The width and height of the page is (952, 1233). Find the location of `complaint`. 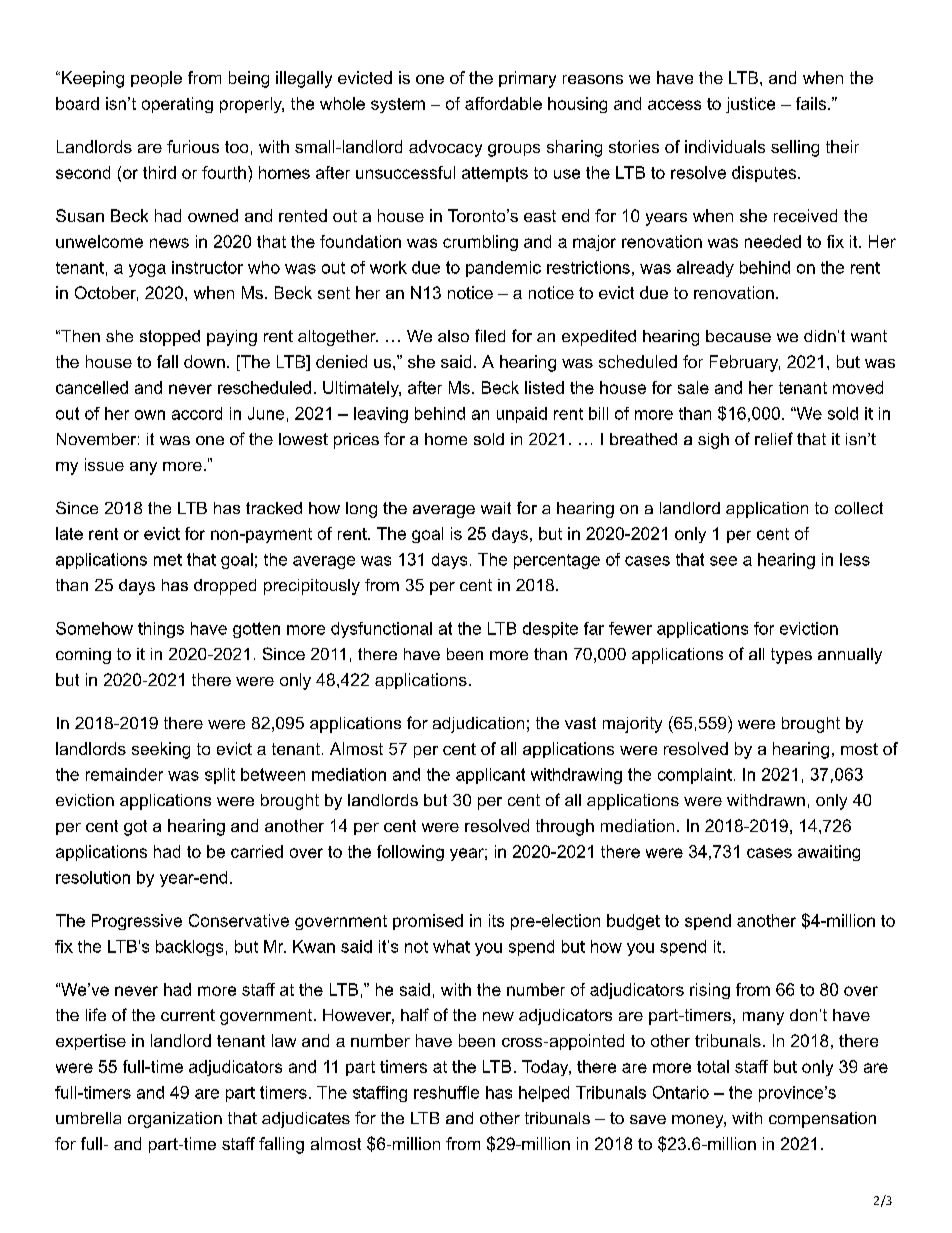

complaint is located at coordinates (695, 776).
